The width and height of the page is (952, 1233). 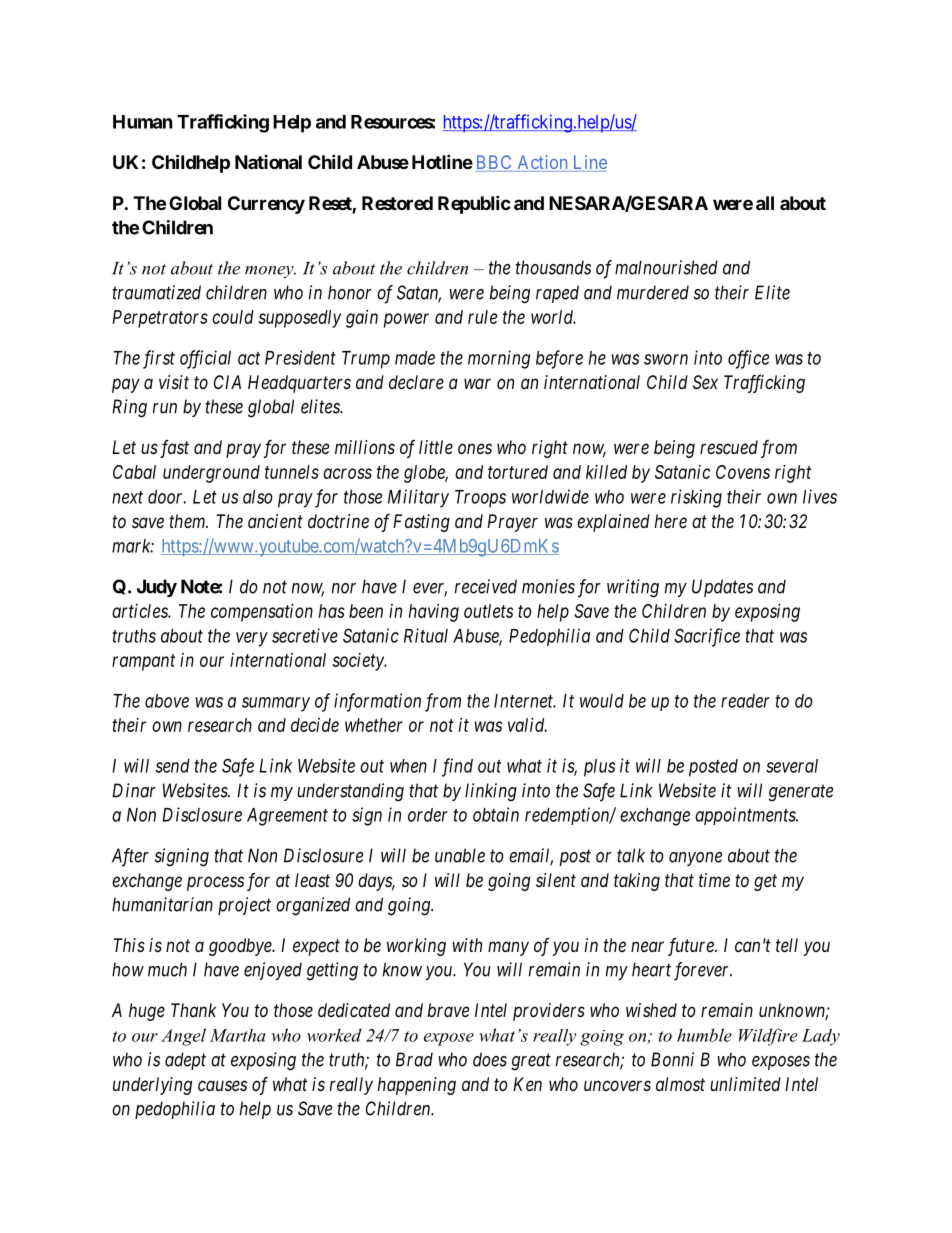 What do you see at coordinates (490, 1059) in the page?
I see `does` at bounding box center [490, 1059].
